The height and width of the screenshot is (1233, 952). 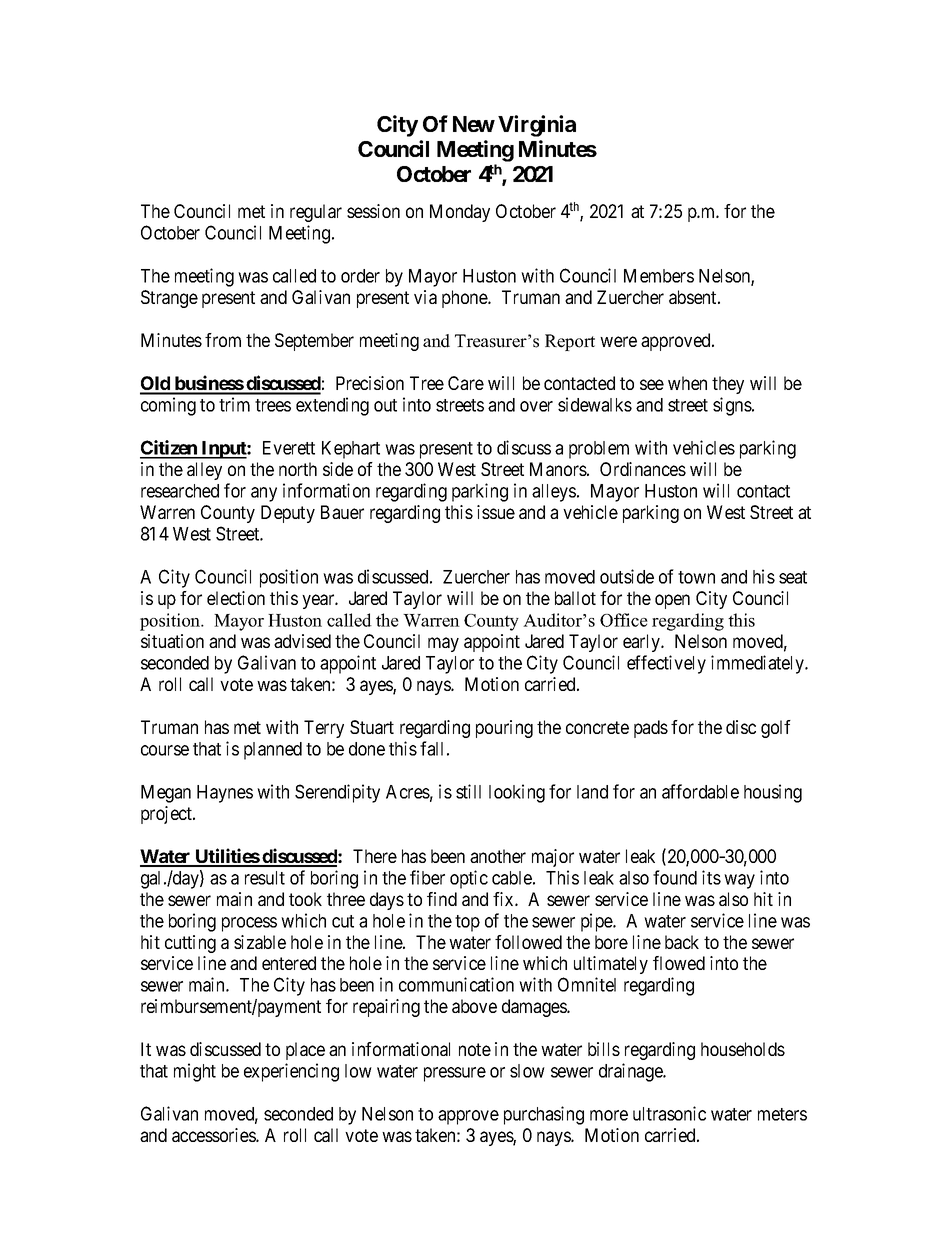 What do you see at coordinates (214, 1135) in the screenshot?
I see `accessories` at bounding box center [214, 1135].
